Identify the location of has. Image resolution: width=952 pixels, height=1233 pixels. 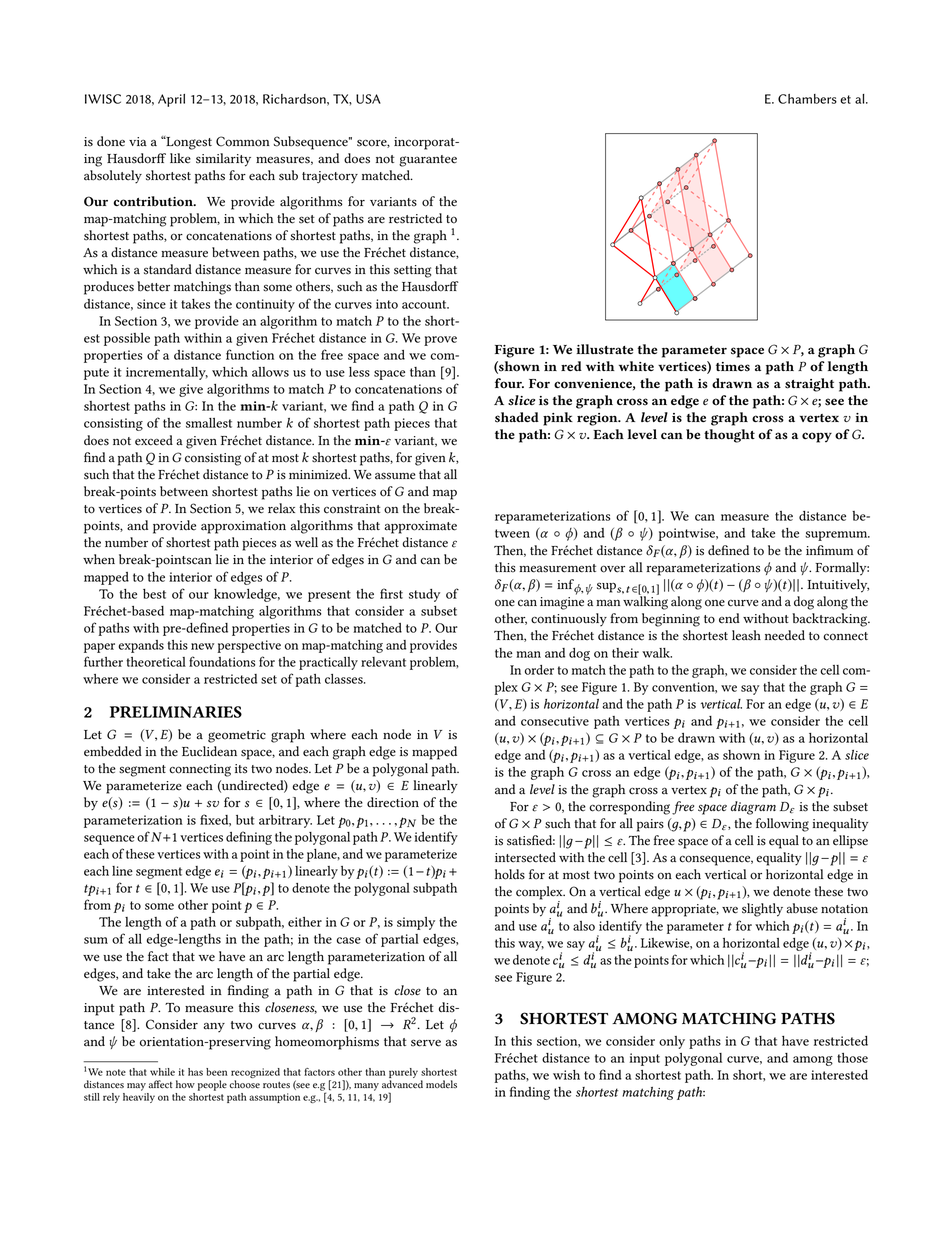
(195, 1072).
